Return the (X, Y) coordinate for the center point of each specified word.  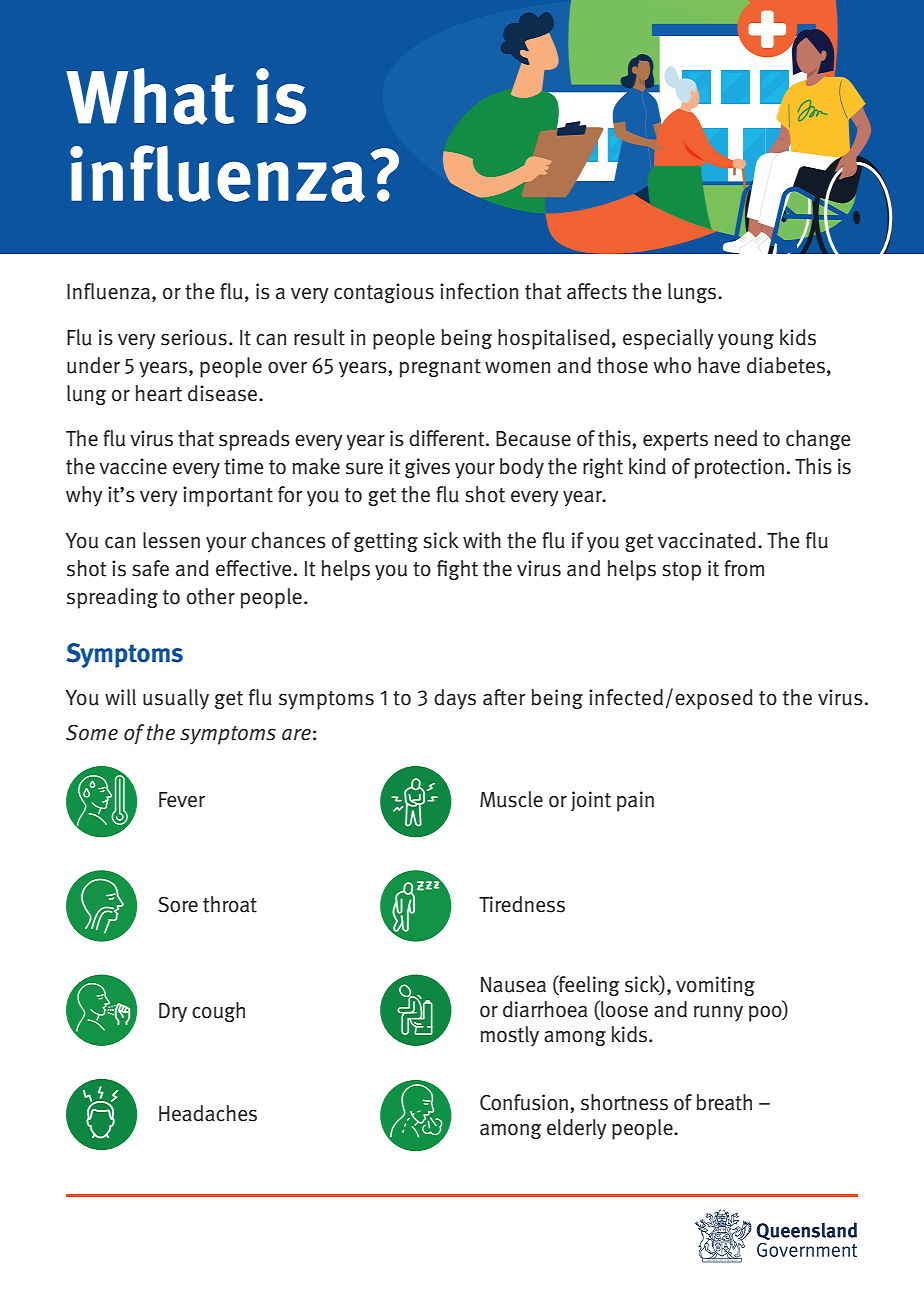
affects (597, 291)
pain (635, 801)
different (448, 438)
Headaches (208, 1113)
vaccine (133, 466)
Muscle (511, 799)
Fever (182, 800)
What (150, 96)
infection (479, 291)
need (735, 438)
